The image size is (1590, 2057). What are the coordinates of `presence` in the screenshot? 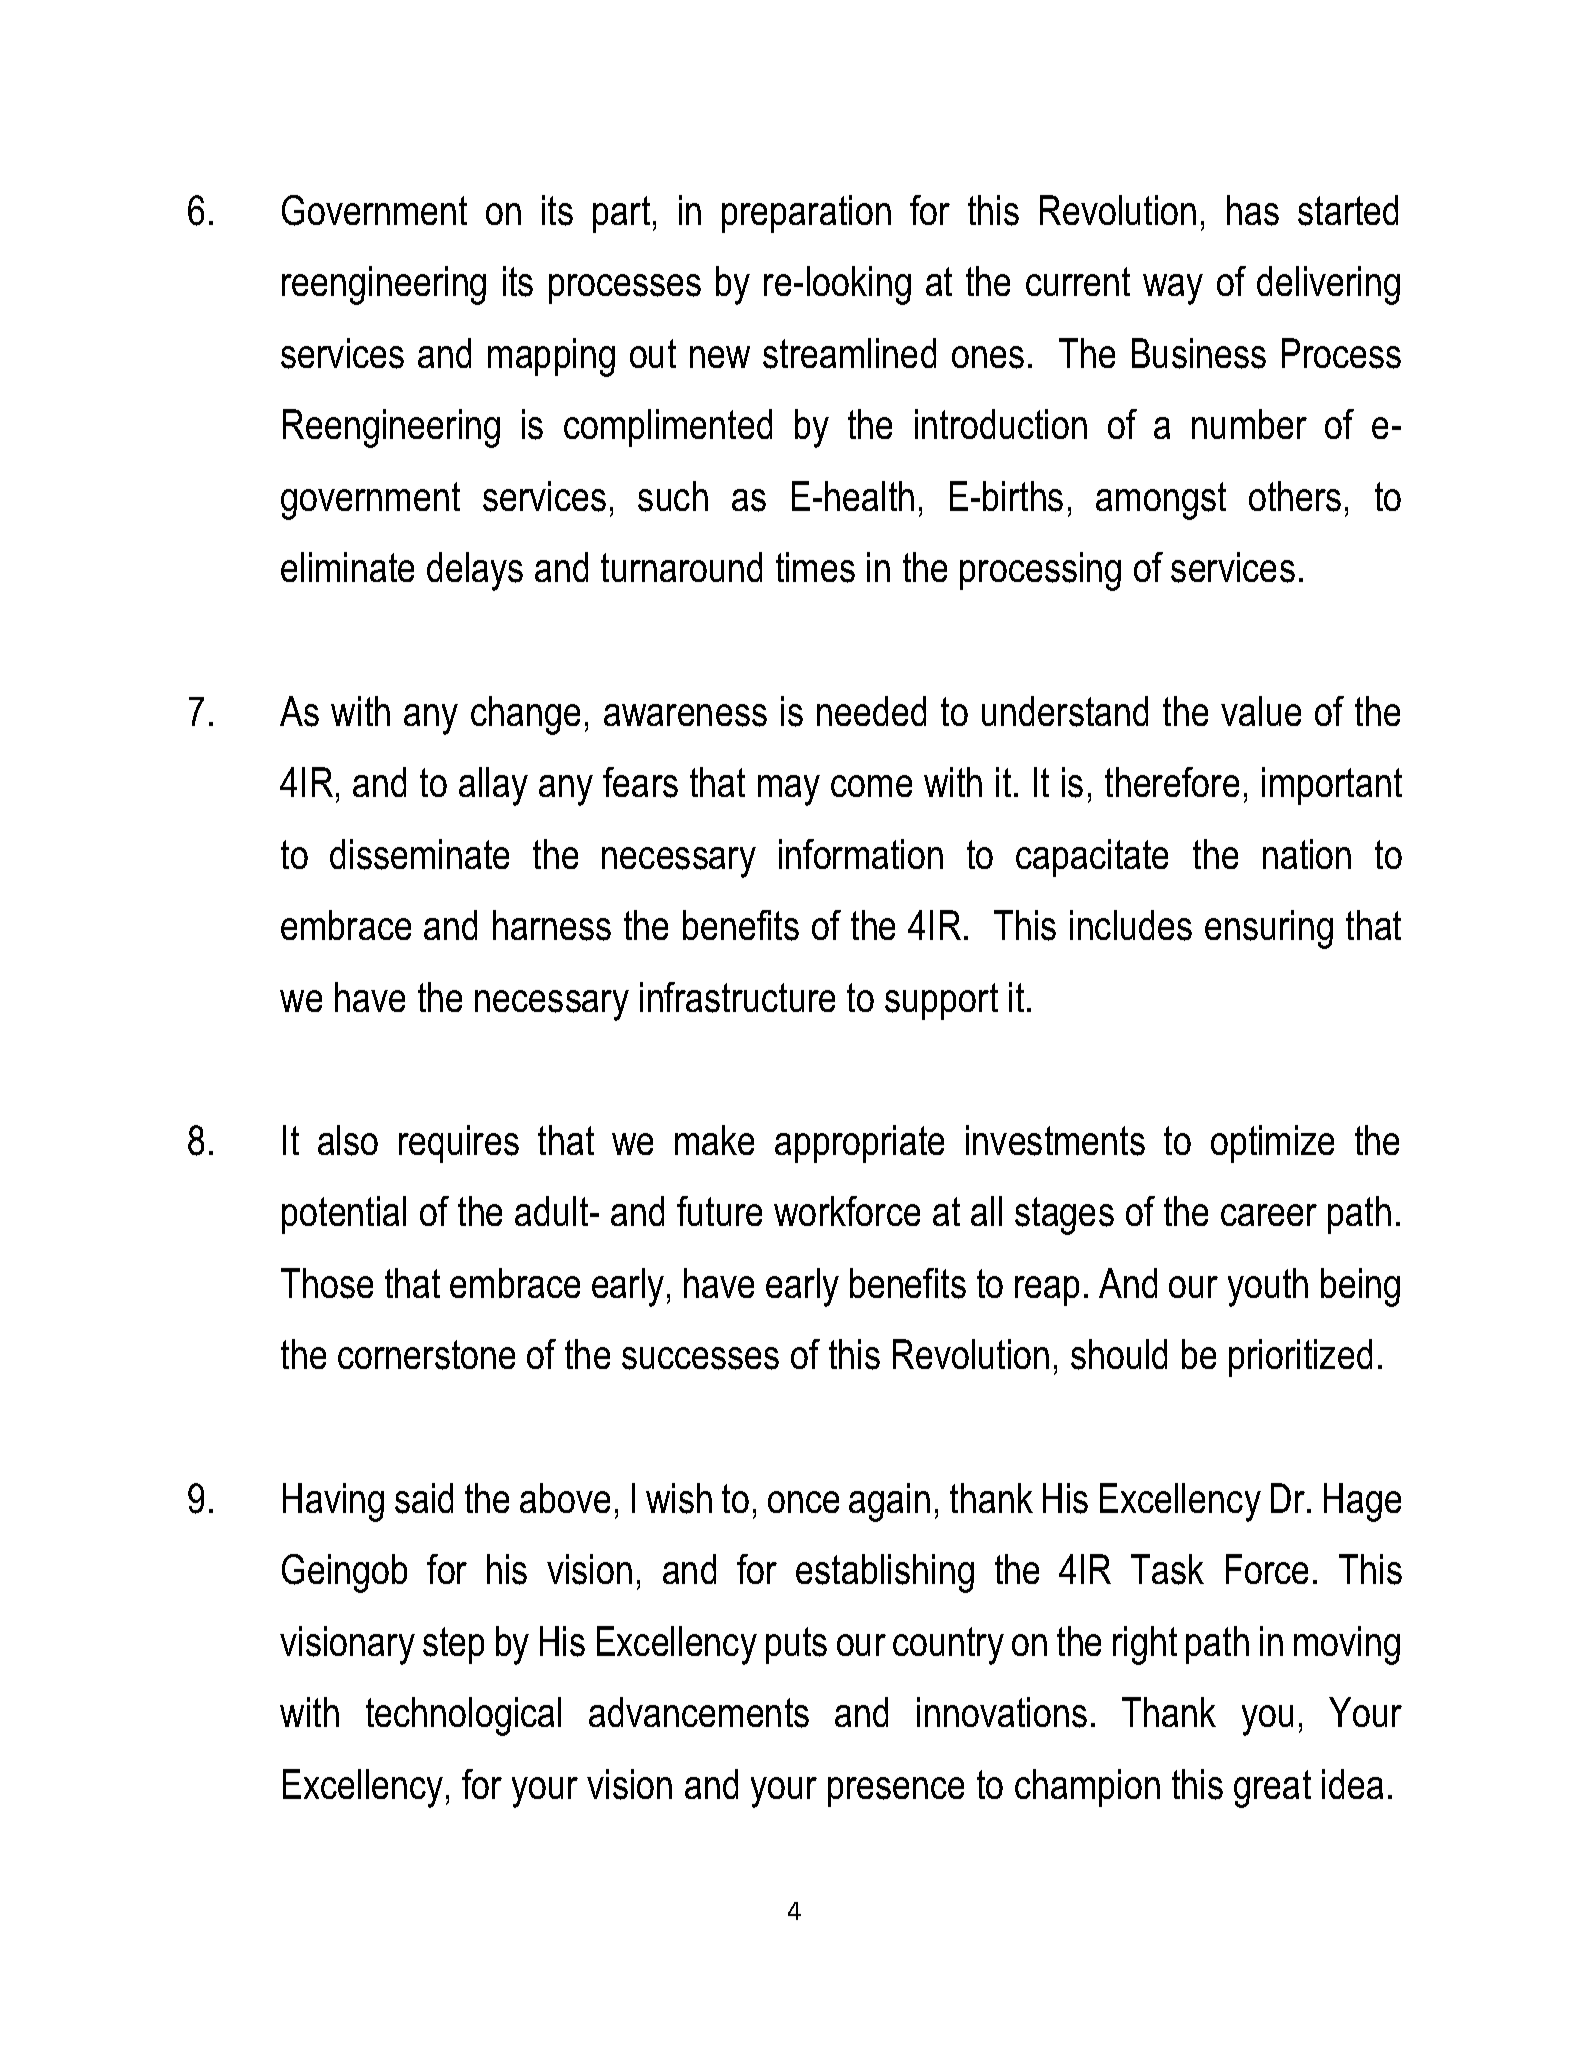 It's located at (896, 1792).
